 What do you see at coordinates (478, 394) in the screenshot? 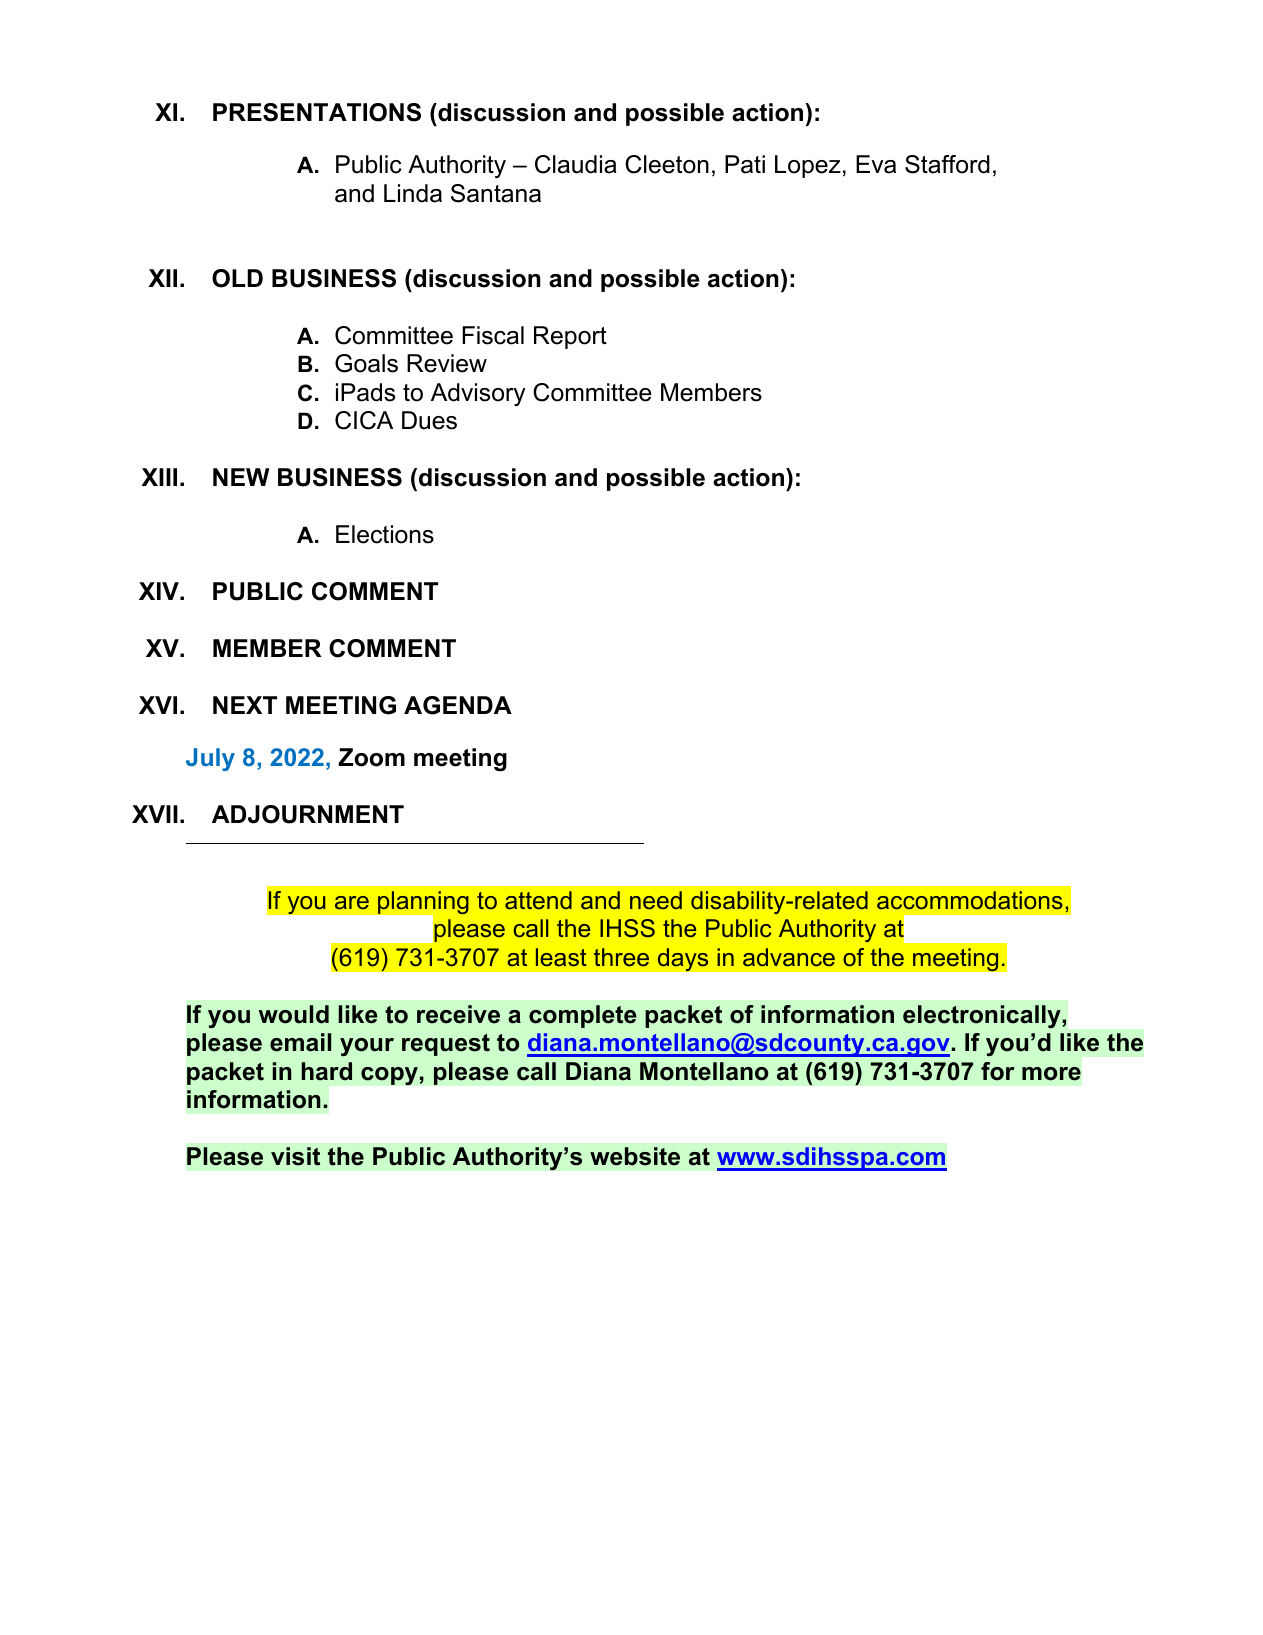
I see `Advisory` at bounding box center [478, 394].
